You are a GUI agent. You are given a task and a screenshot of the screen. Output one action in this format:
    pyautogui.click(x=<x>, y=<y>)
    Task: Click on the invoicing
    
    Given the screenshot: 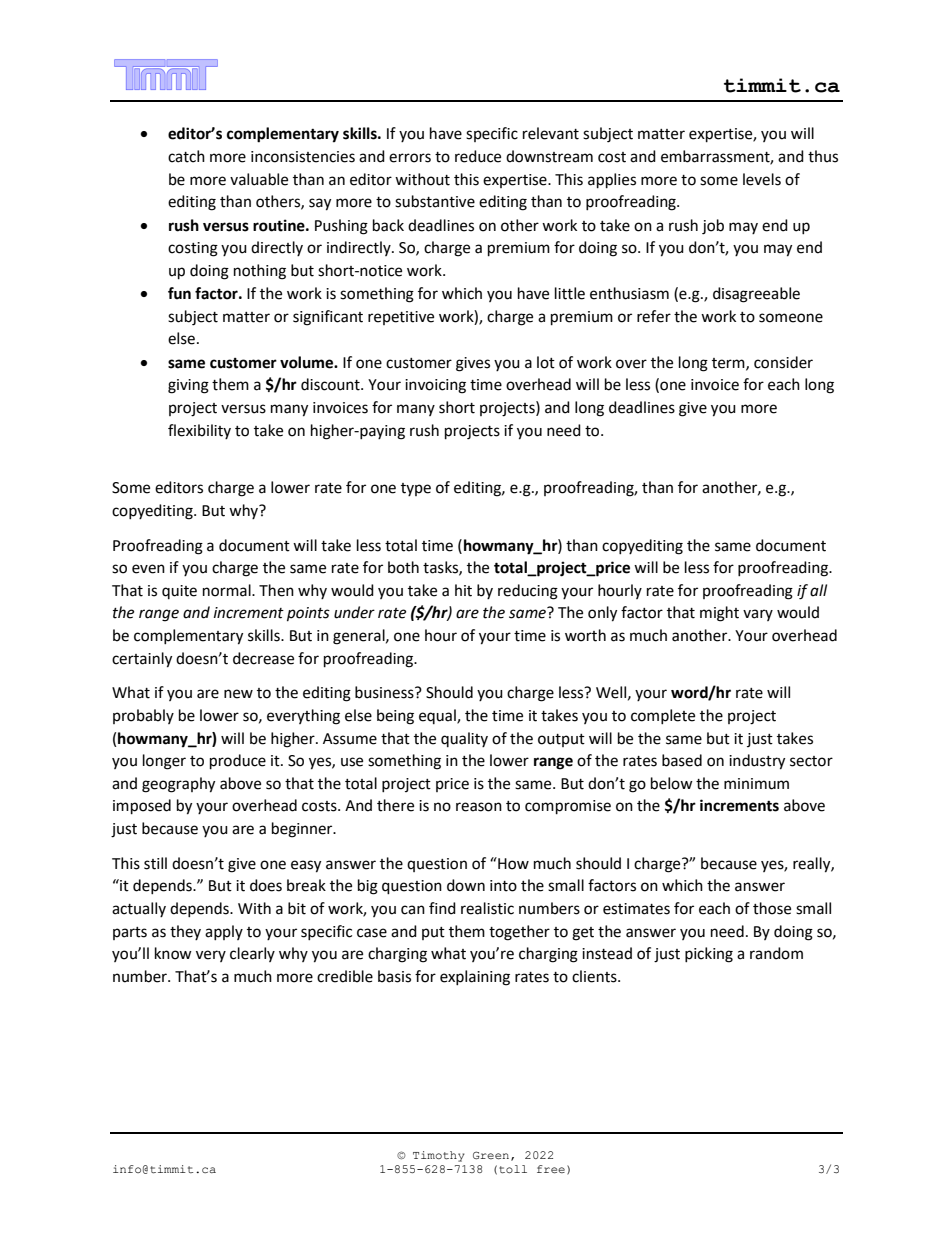 What is the action you would take?
    pyautogui.click(x=435, y=386)
